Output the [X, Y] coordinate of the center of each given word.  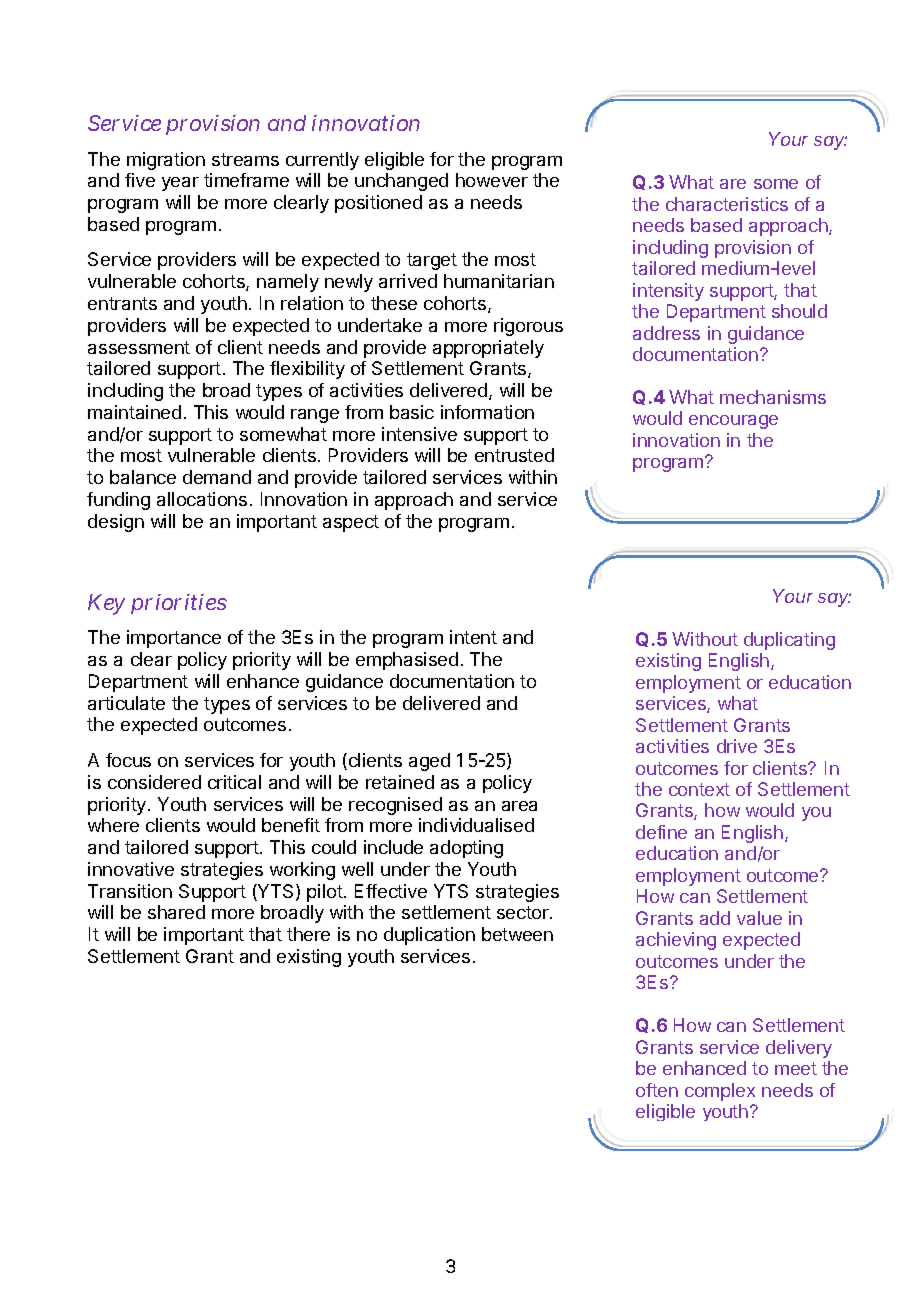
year [180, 184]
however [492, 180]
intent [473, 637]
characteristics [727, 204]
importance [174, 639]
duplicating [789, 641]
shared [176, 912]
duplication [429, 936]
